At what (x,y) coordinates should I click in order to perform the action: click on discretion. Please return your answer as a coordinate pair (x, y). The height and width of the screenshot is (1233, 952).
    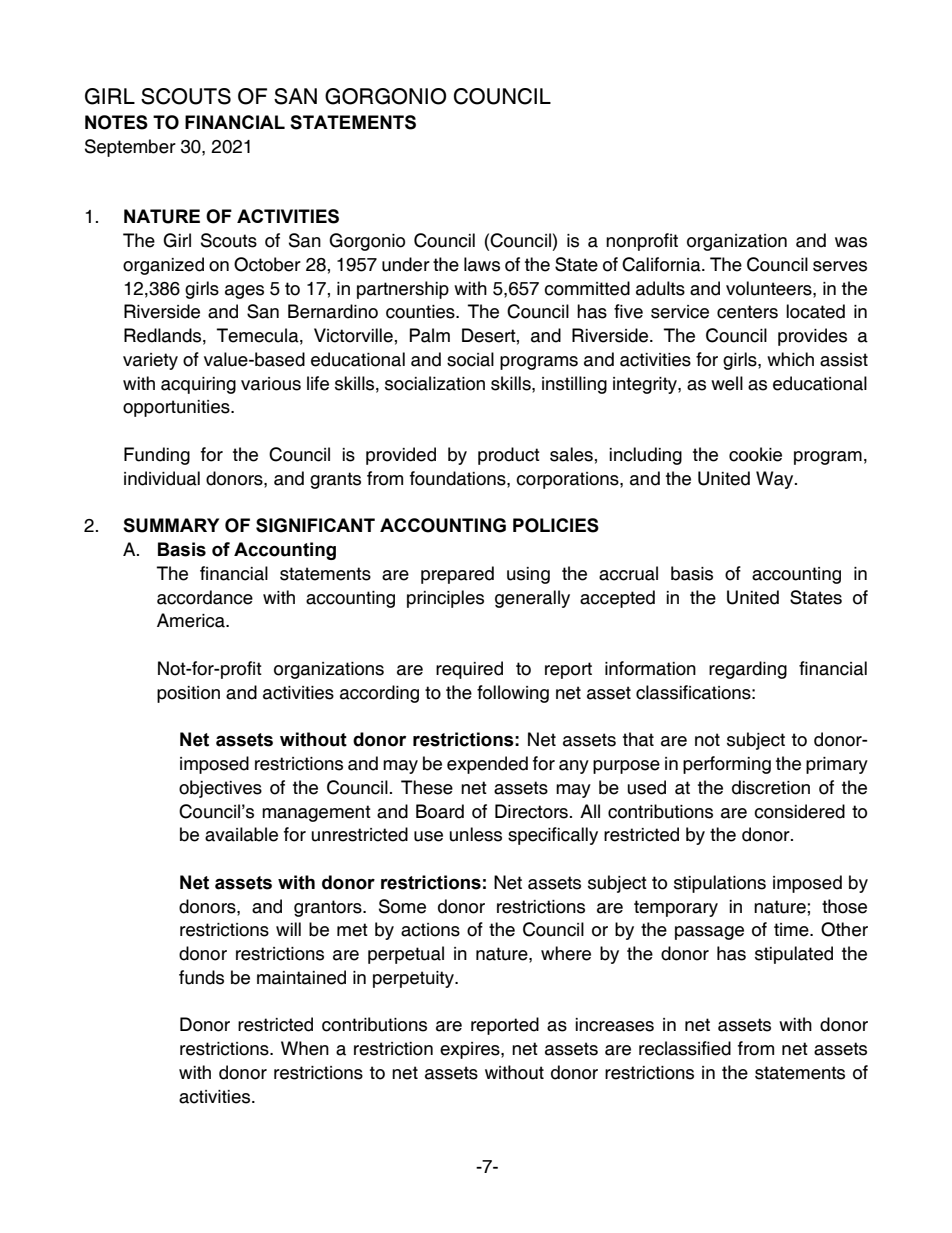
    Looking at the image, I should click on (771, 787).
